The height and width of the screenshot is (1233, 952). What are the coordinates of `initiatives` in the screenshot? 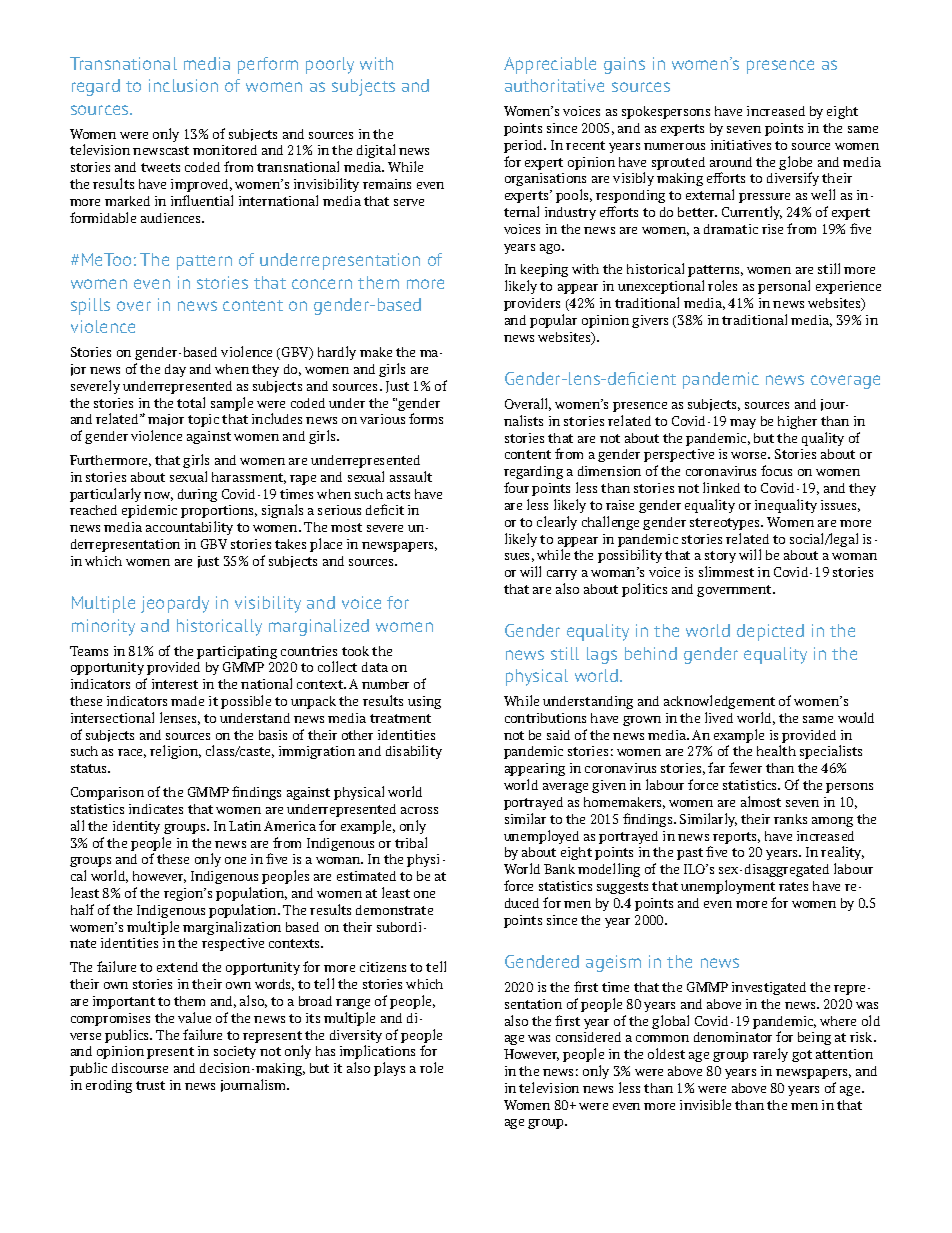 It's located at (741, 145).
